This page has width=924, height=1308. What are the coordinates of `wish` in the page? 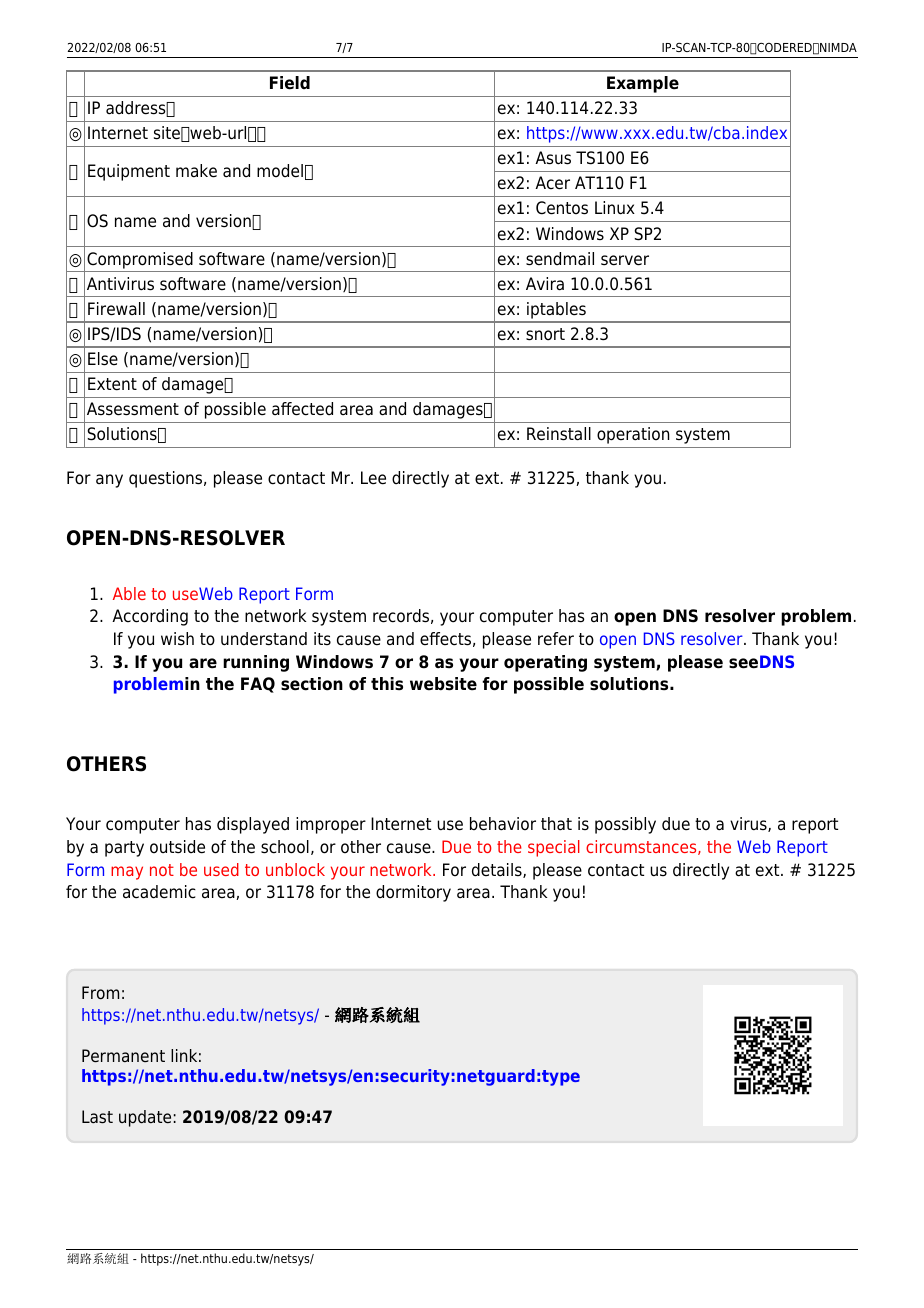 It's located at (177, 638).
